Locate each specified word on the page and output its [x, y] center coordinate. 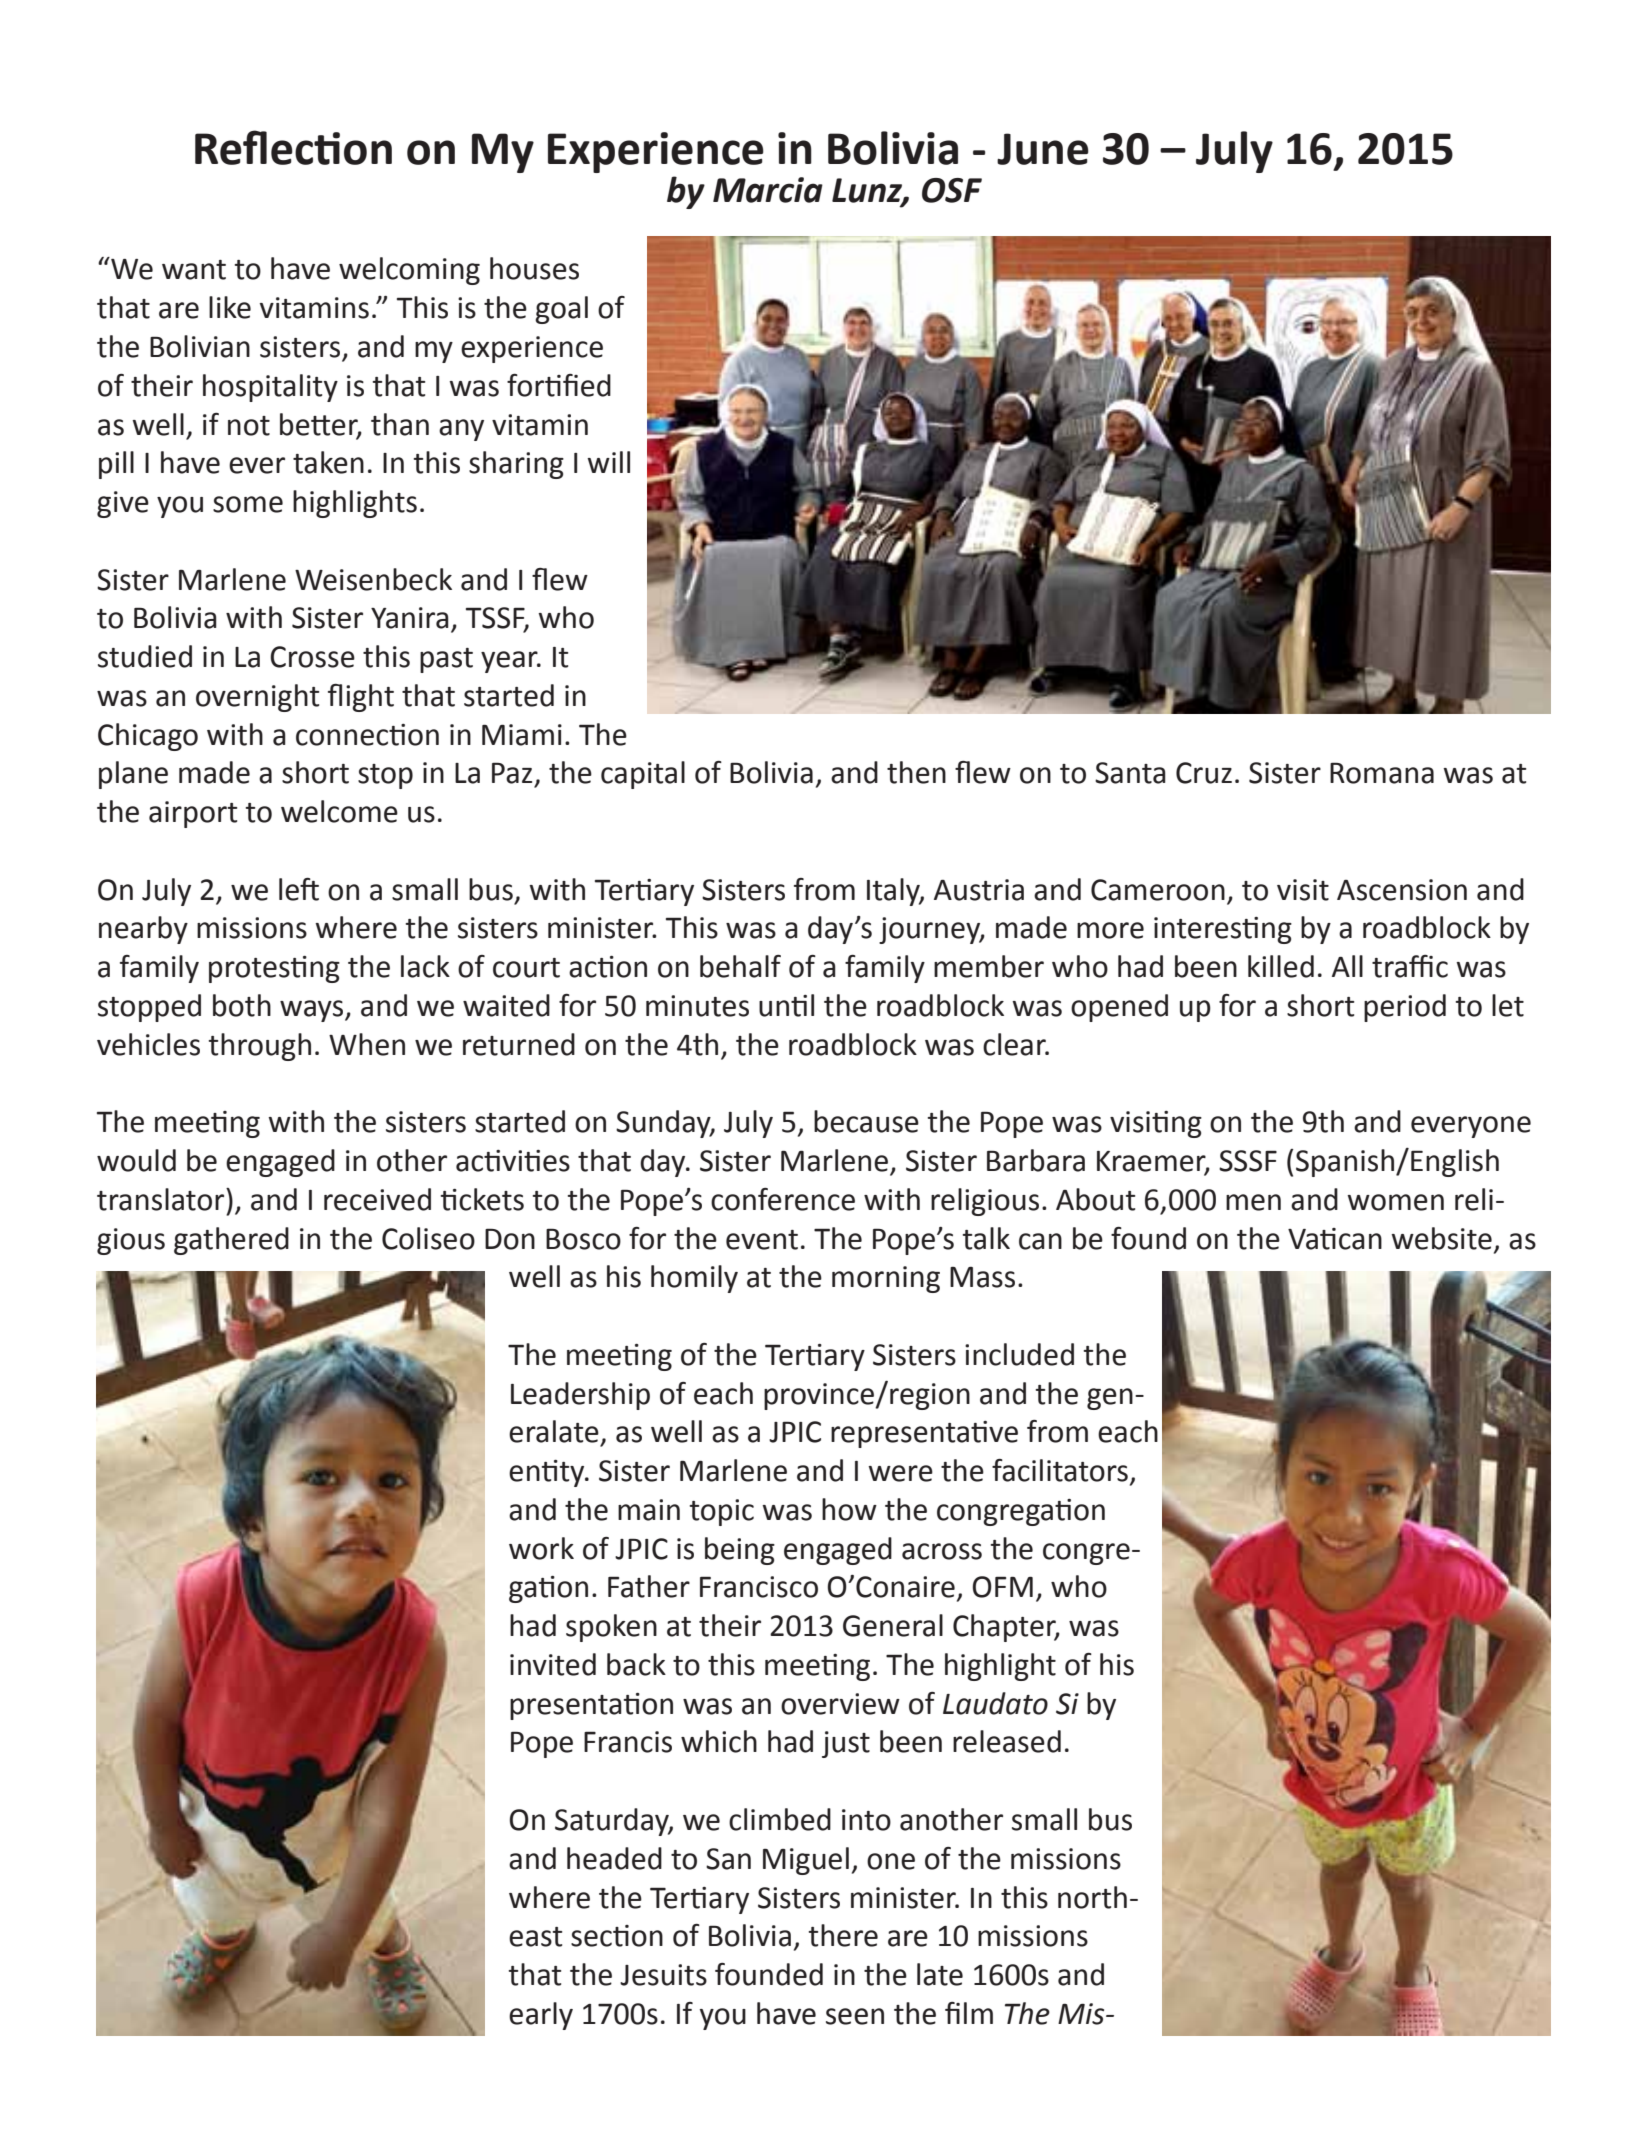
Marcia [768, 190]
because [866, 1121]
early [541, 2016]
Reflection [293, 147]
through [259, 1047]
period [1405, 1008]
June [1043, 149]
